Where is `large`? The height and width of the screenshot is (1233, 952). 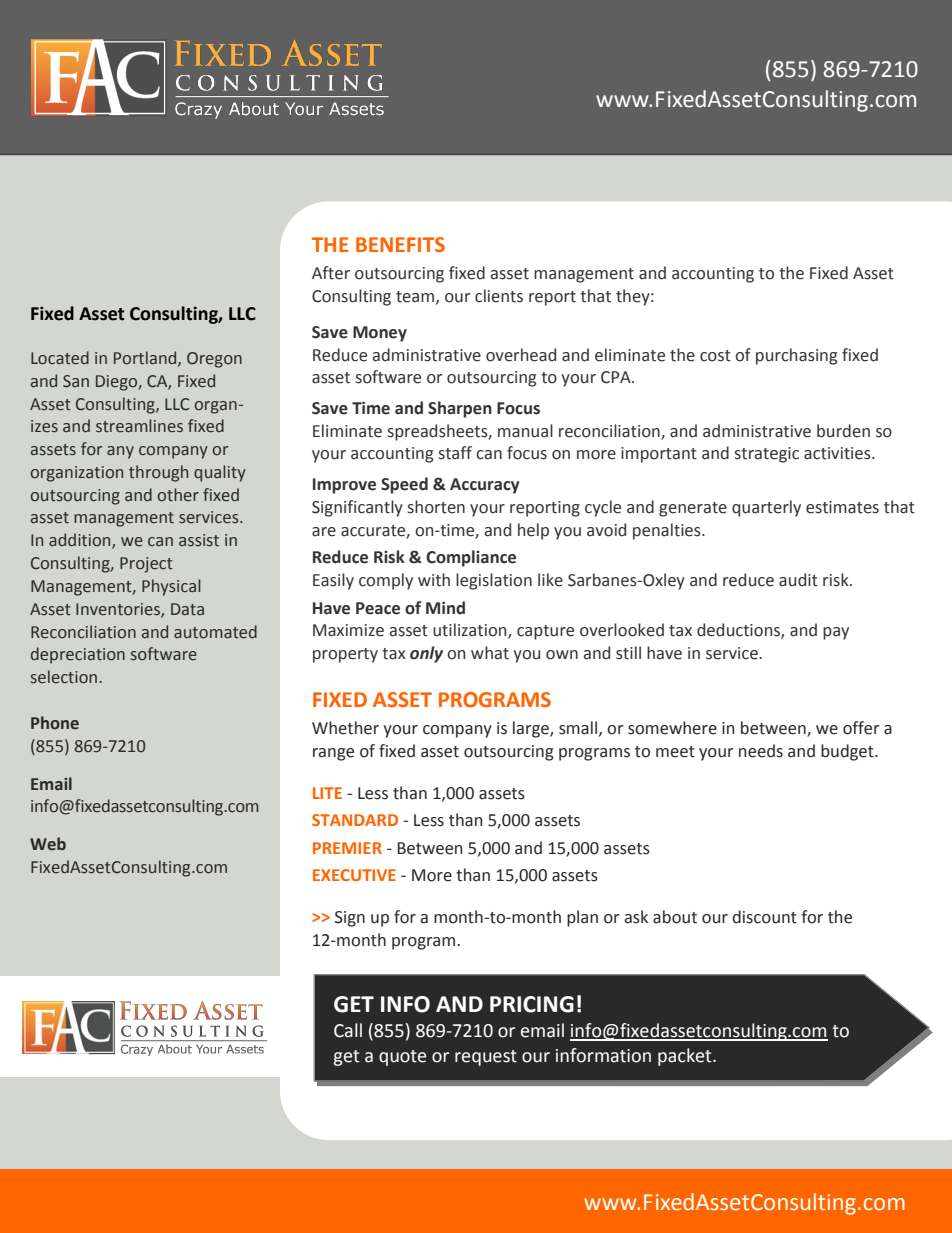 large is located at coordinates (532, 729).
